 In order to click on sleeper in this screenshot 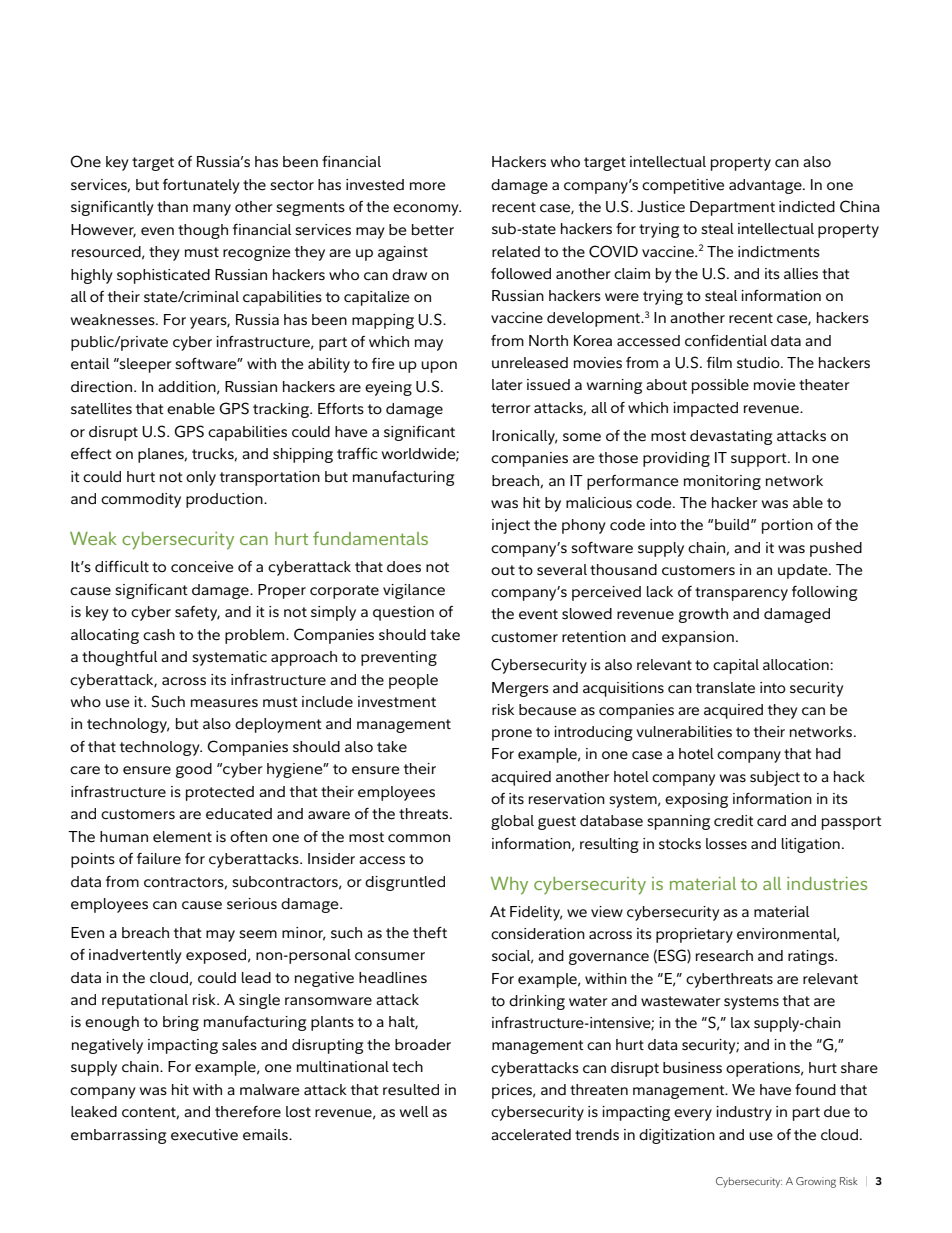, I will do `click(145, 365)`.
